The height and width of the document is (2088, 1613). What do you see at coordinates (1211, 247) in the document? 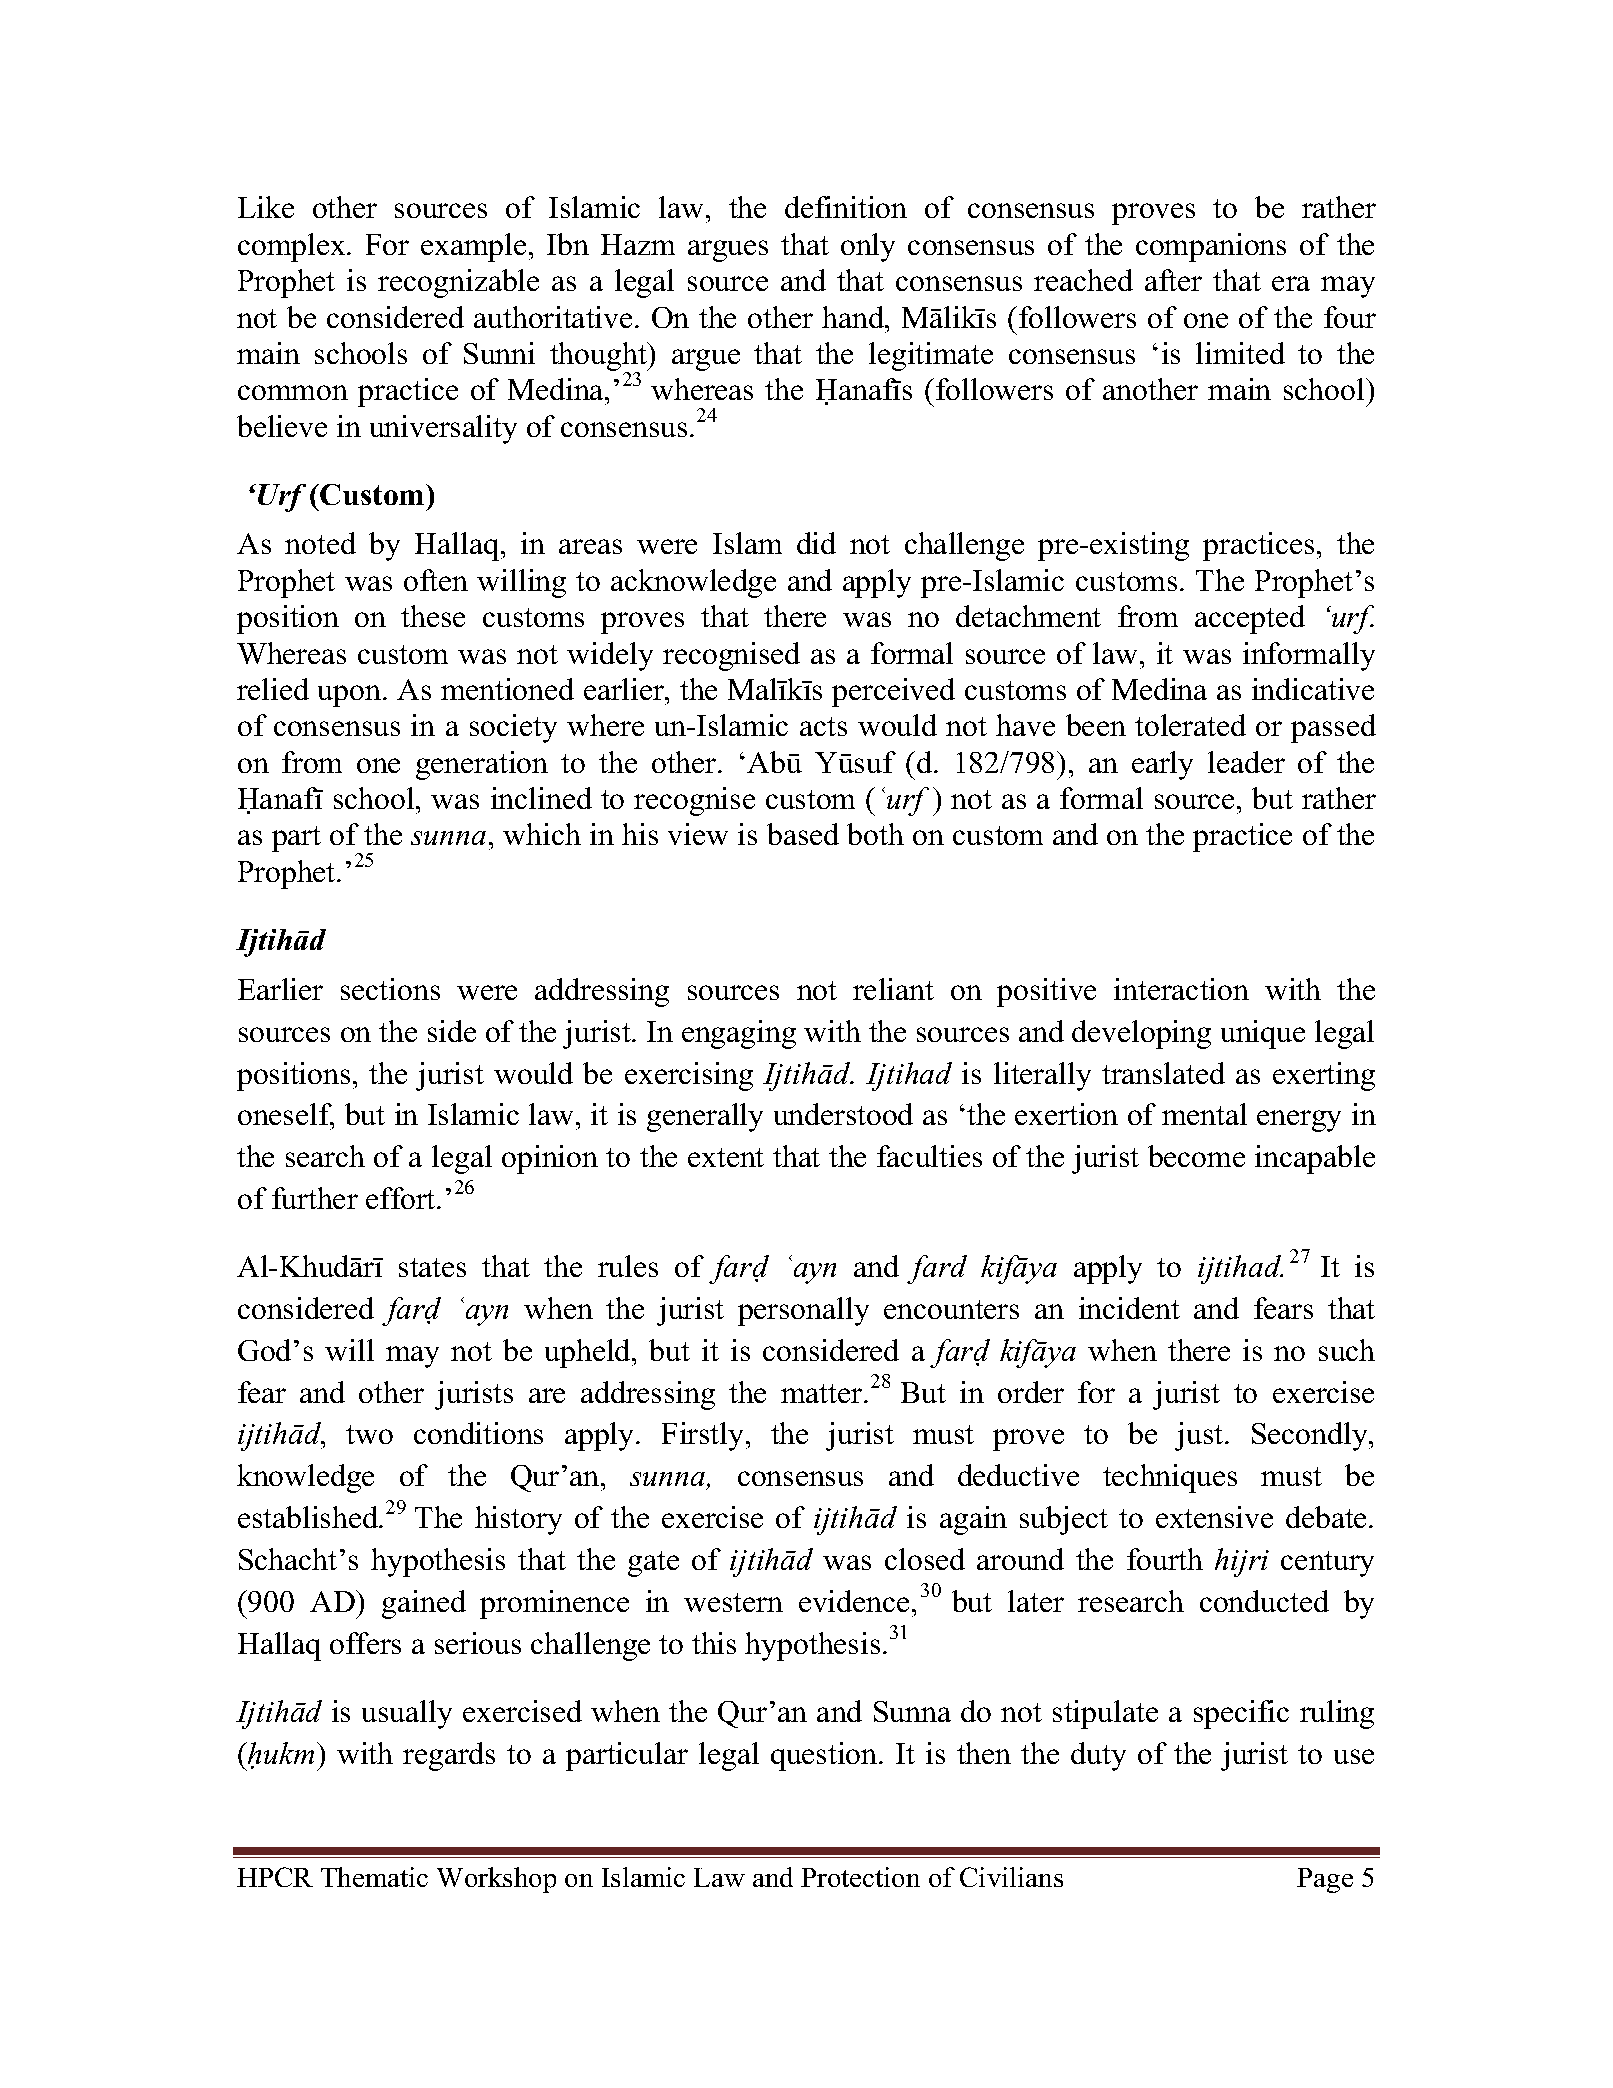
I see `companions` at bounding box center [1211, 247].
